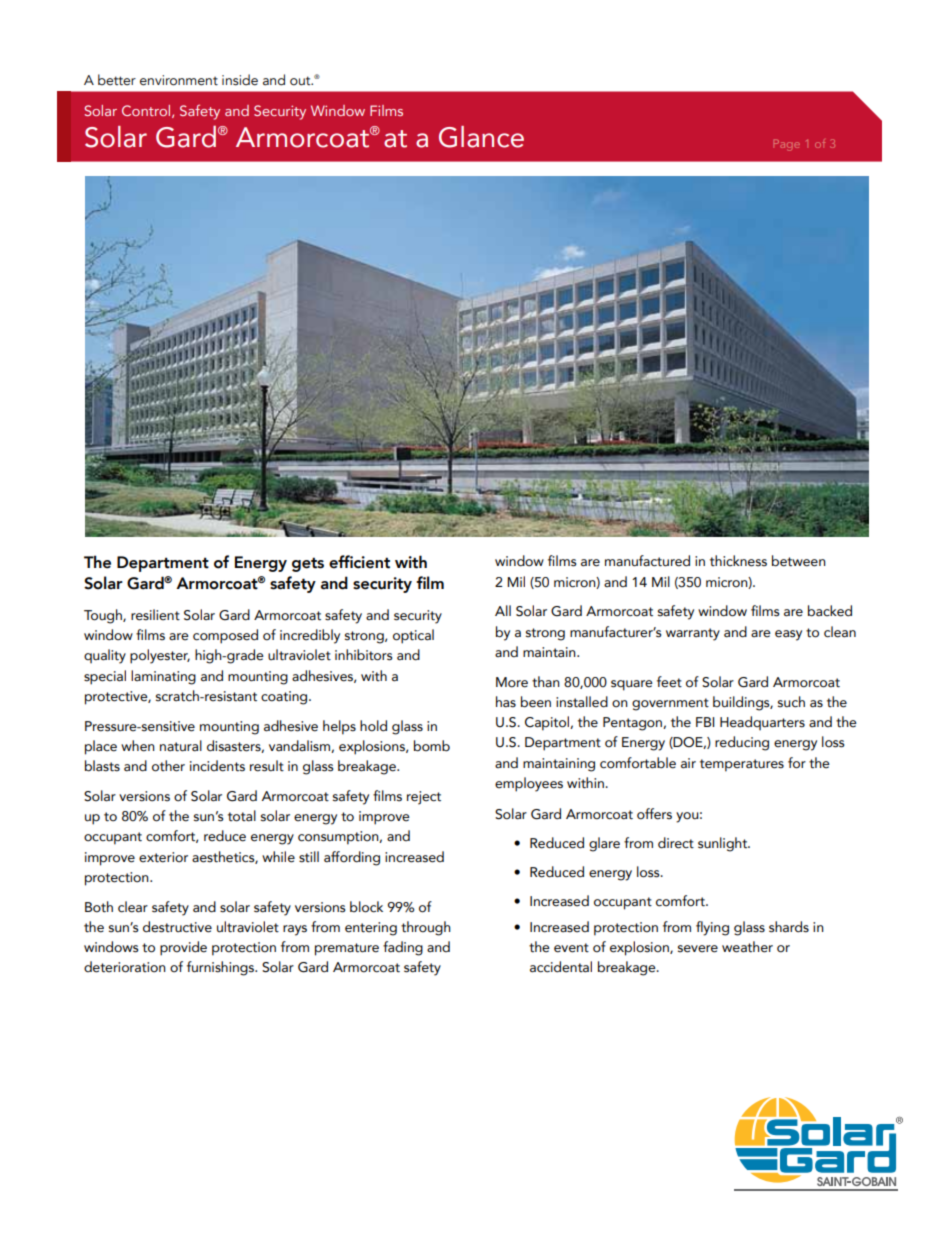  I want to click on efficient, so click(359, 562).
